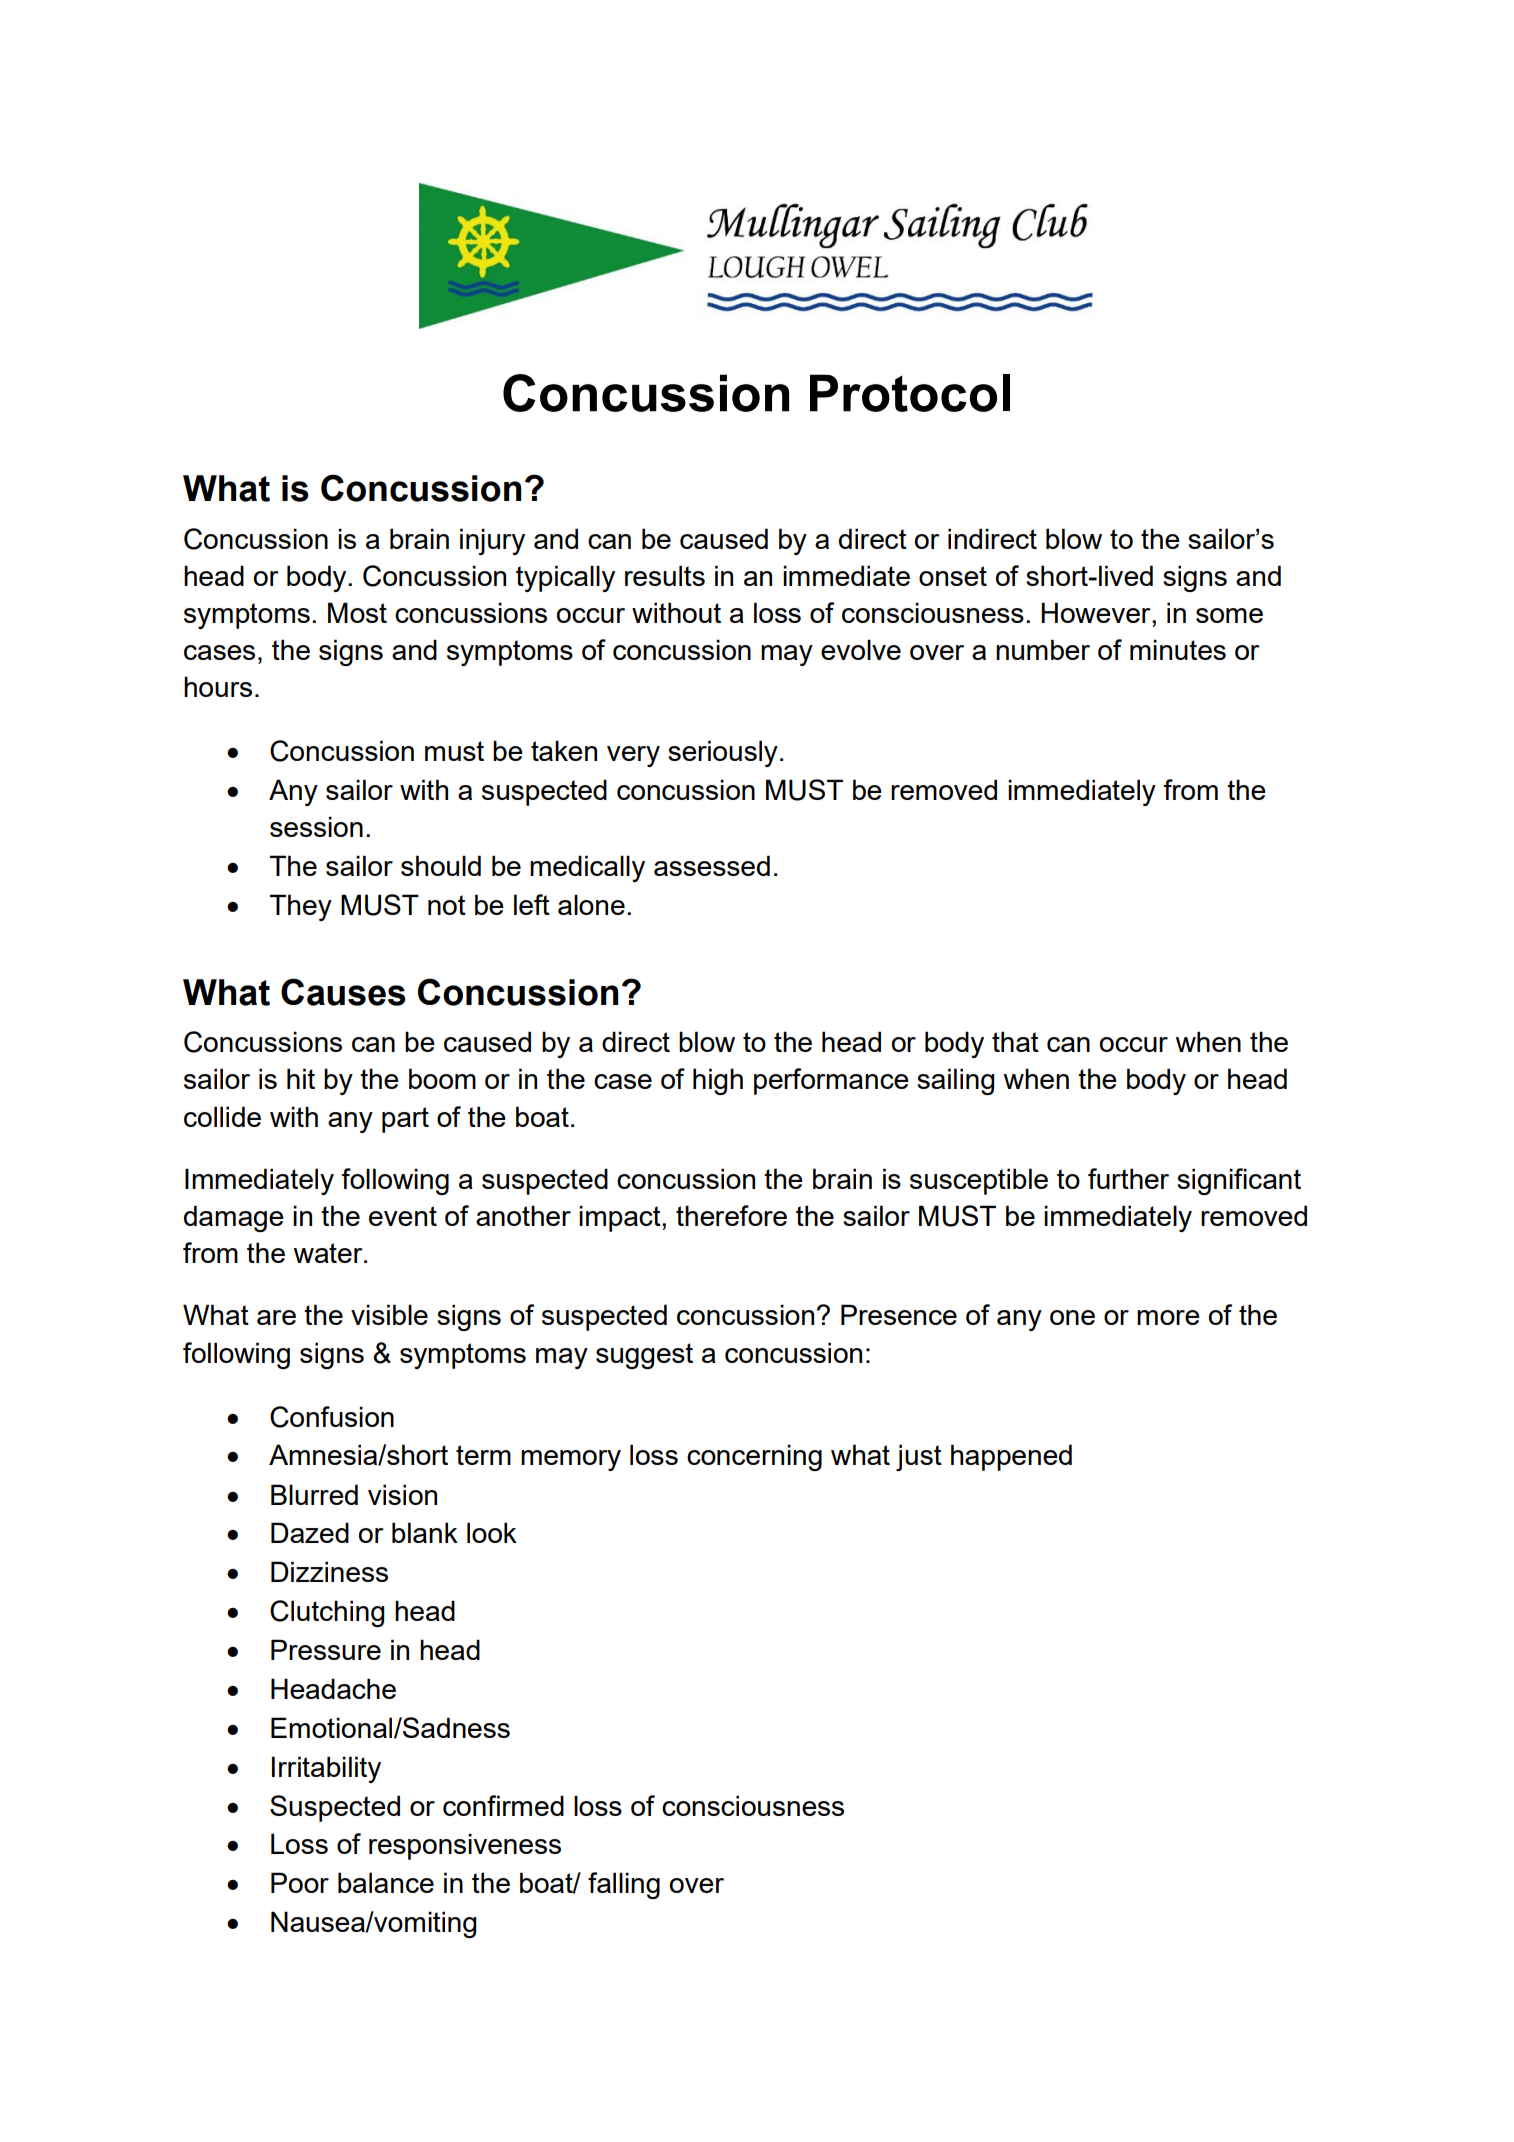 Image resolution: width=1514 pixels, height=2142 pixels. I want to click on further, so click(1128, 1178).
